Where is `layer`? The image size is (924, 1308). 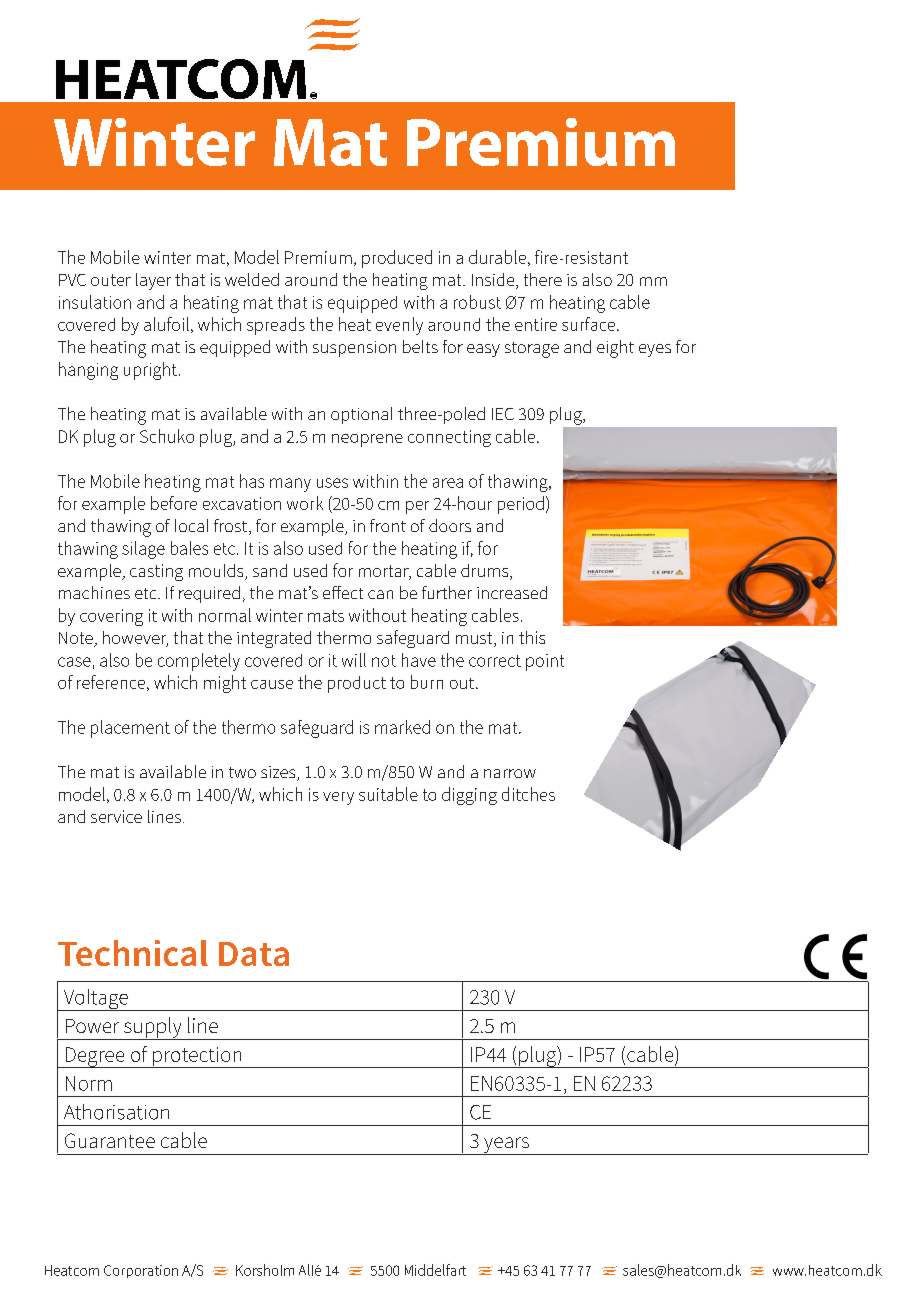
layer is located at coordinates (153, 281).
